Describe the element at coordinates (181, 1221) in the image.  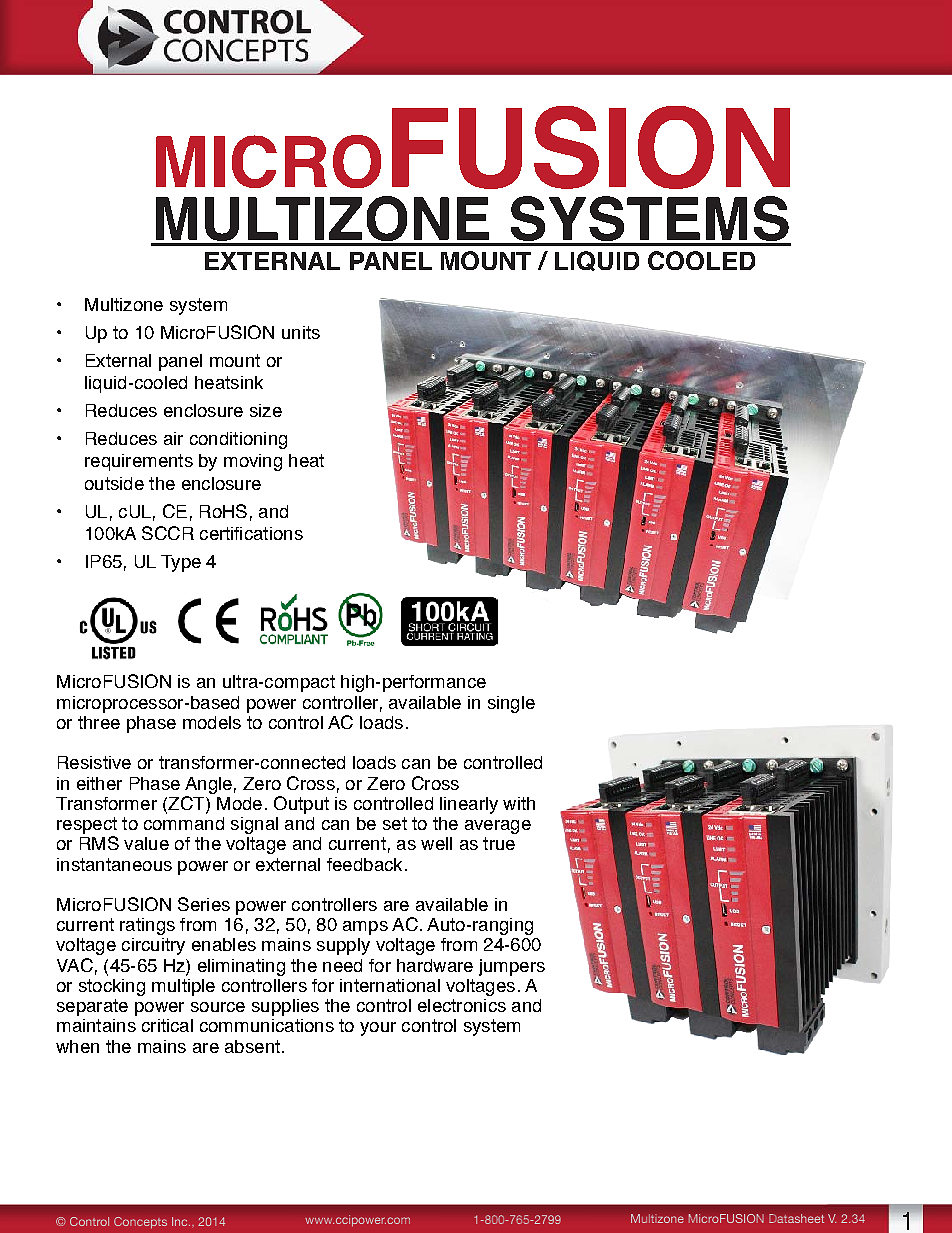
I see `Inc` at that location.
